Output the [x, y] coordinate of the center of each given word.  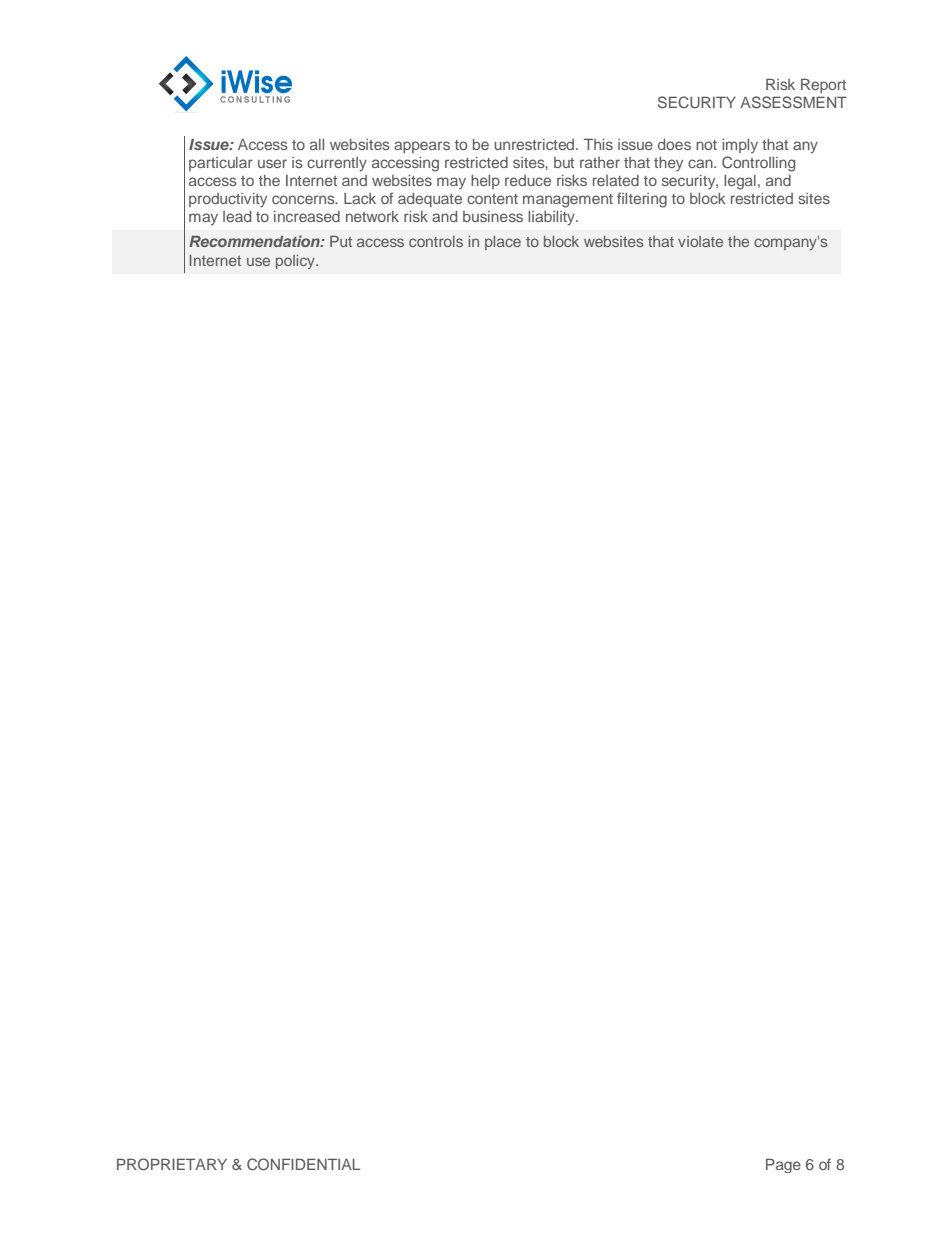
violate [700, 241]
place [503, 243]
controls [436, 241]
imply [740, 146]
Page [783, 1165]
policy [296, 262]
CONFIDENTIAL [303, 1164]
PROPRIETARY [172, 1164]
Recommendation [255, 241]
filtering [642, 200]
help [485, 182]
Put [341, 241]
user [272, 163]
